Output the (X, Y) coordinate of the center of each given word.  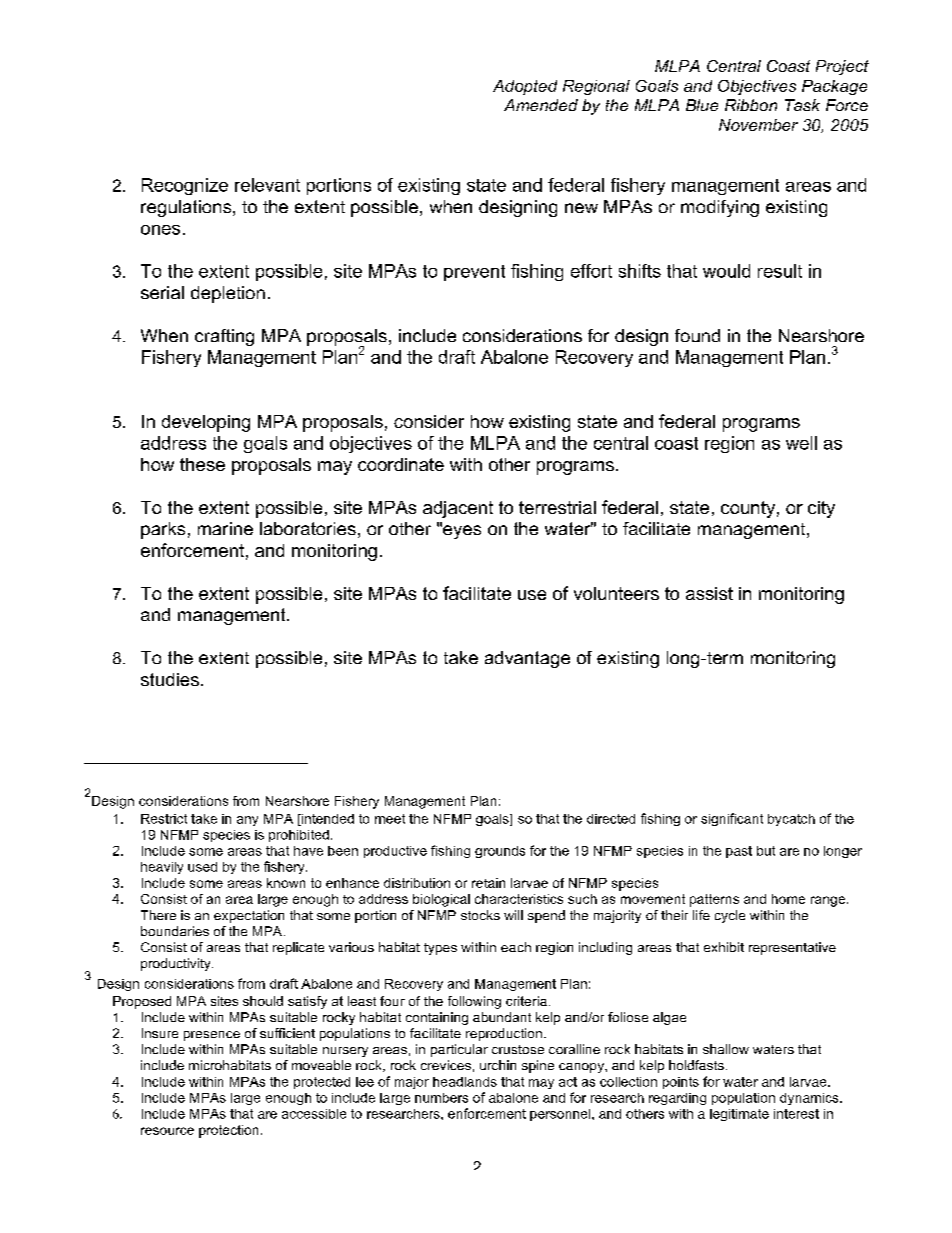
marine (225, 528)
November (758, 125)
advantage (527, 659)
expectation (249, 916)
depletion (228, 294)
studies (170, 679)
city (821, 509)
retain (488, 883)
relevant (267, 185)
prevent (474, 273)
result (780, 271)
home (788, 899)
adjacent (458, 509)
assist (709, 593)
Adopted (525, 87)
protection (228, 1131)
